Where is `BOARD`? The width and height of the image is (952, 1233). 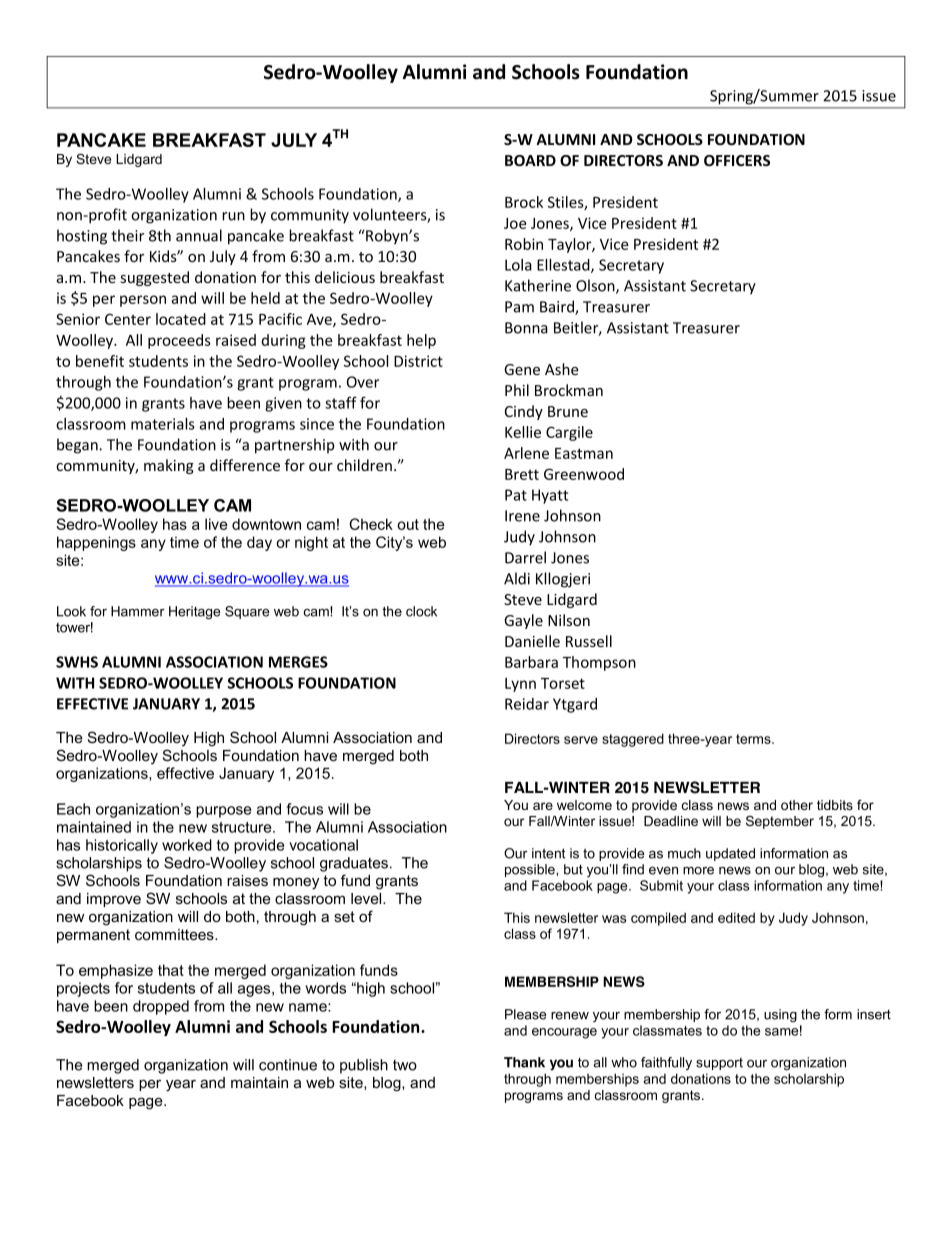 BOARD is located at coordinates (530, 160).
